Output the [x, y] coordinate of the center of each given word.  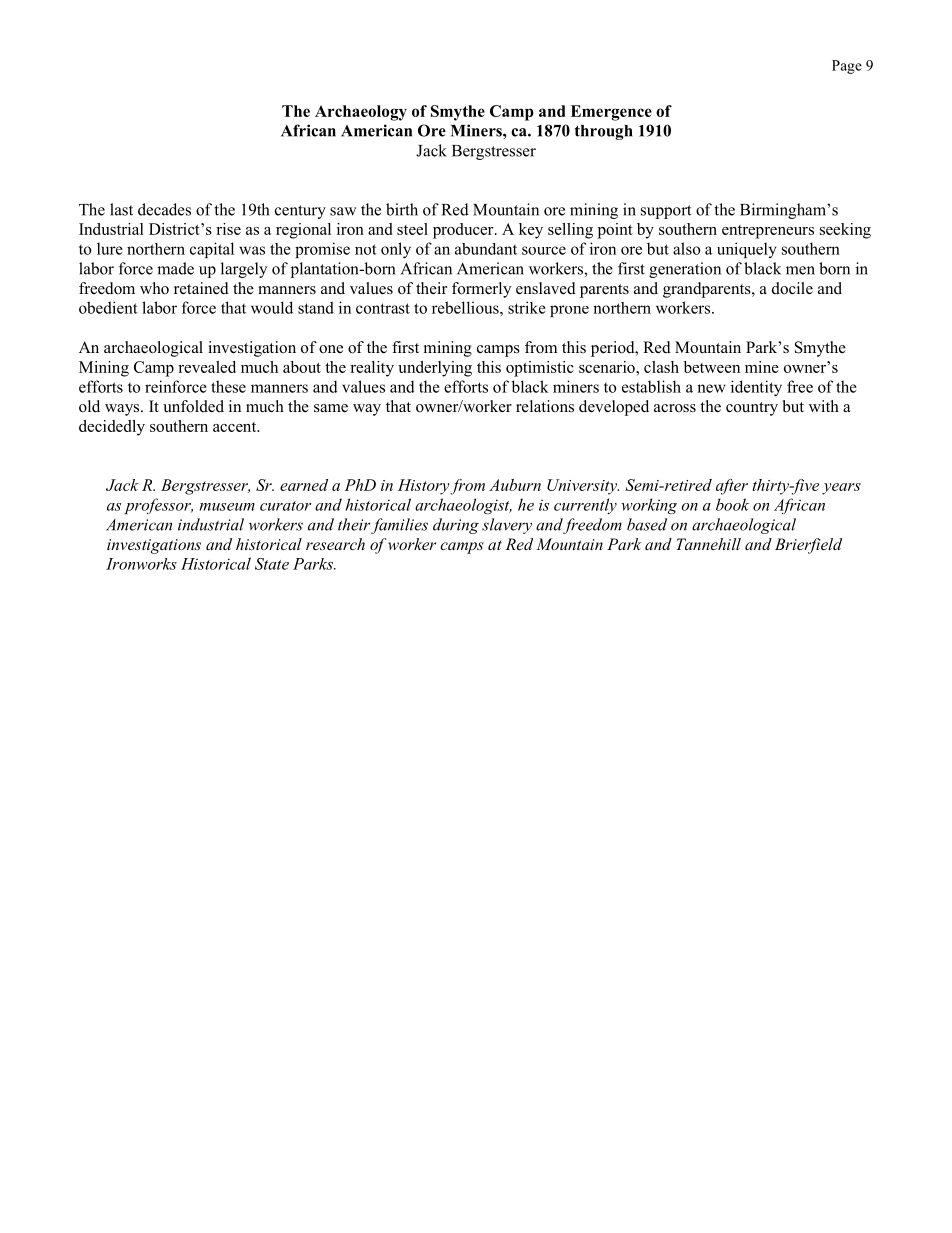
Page [847, 67]
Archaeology [361, 113]
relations [545, 406]
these [228, 386]
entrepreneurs [768, 232]
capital [212, 250]
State [272, 564]
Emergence [611, 113]
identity [756, 388]
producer [464, 231]
